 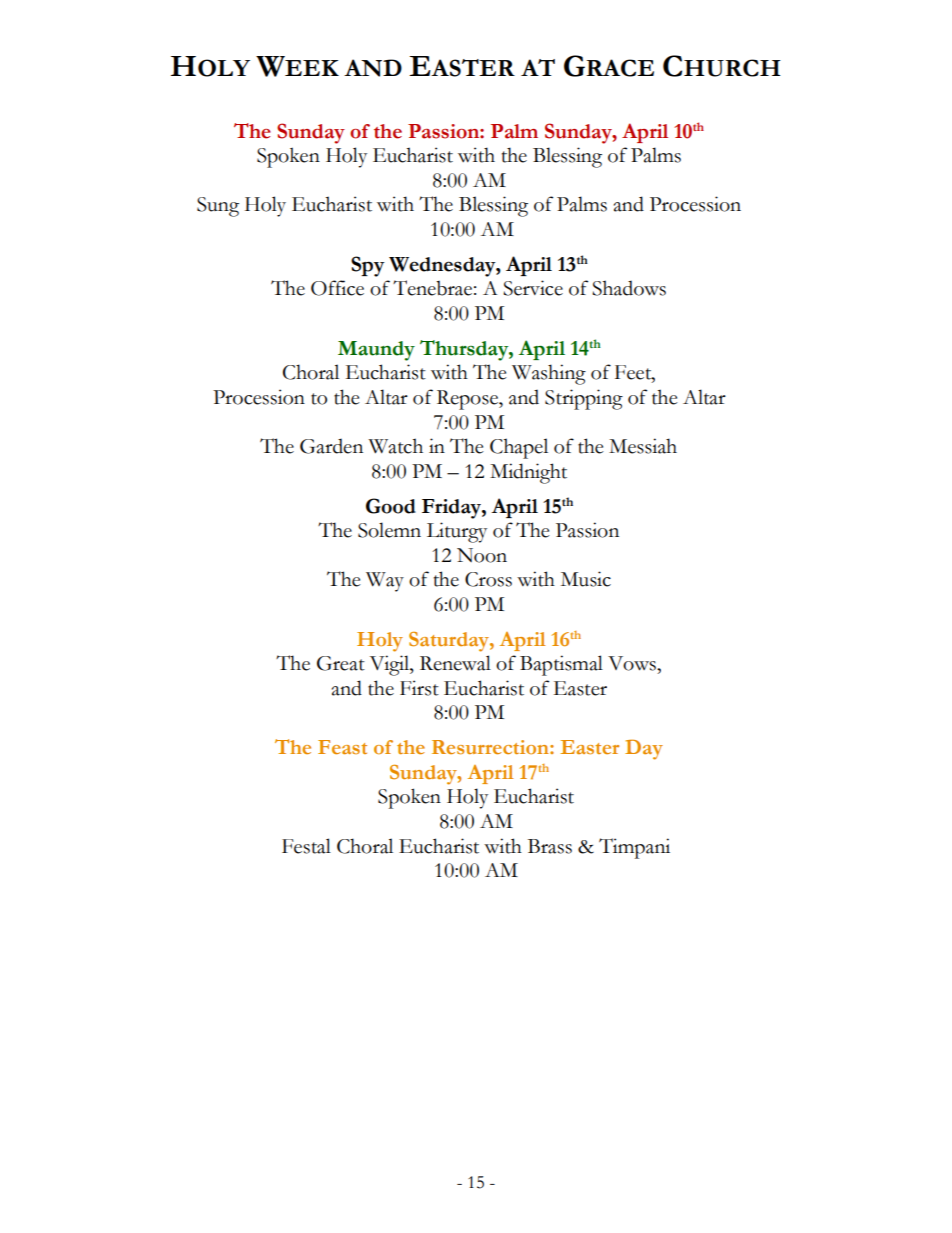 I want to click on Watch, so click(x=395, y=446).
